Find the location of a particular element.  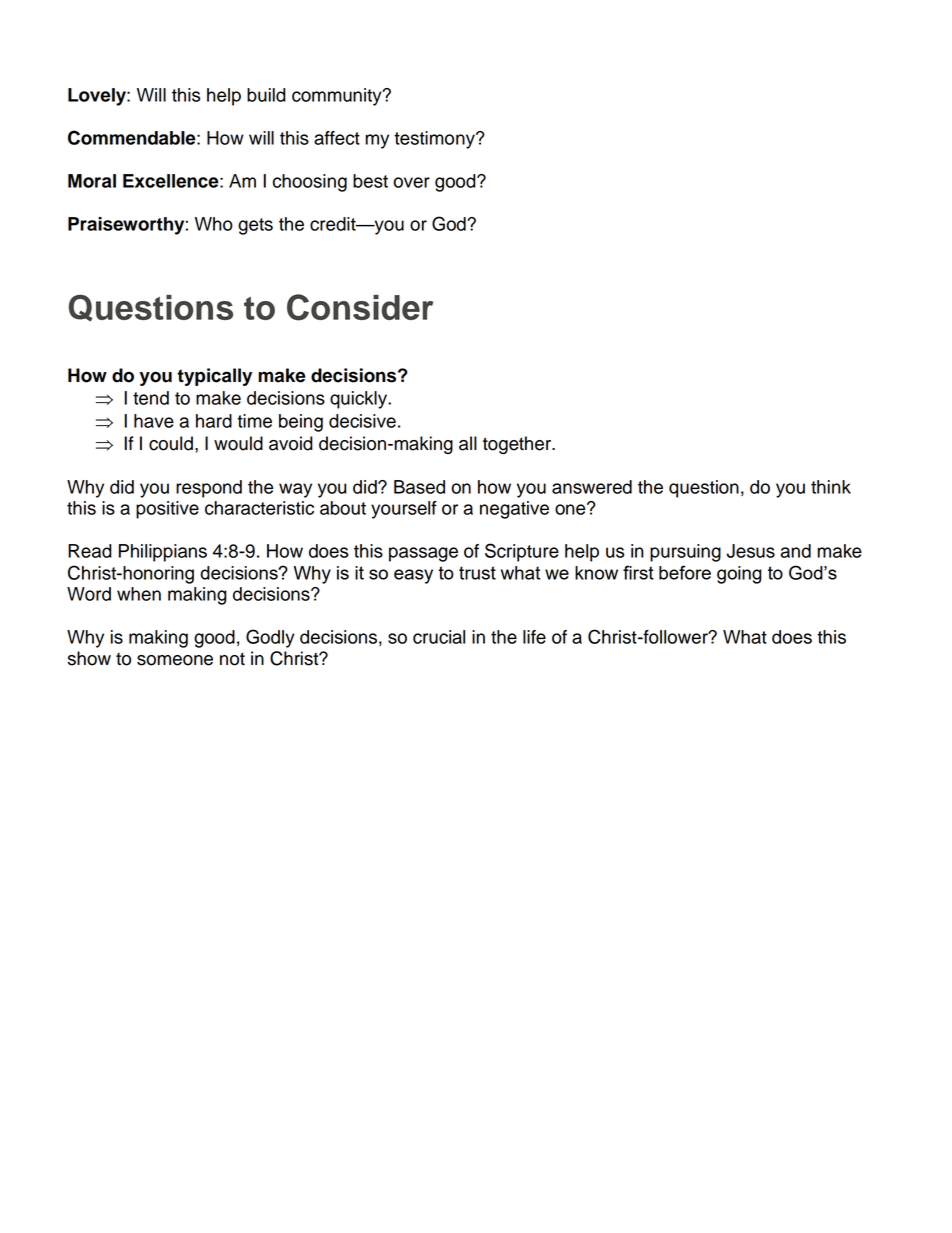

think is located at coordinates (831, 487).
